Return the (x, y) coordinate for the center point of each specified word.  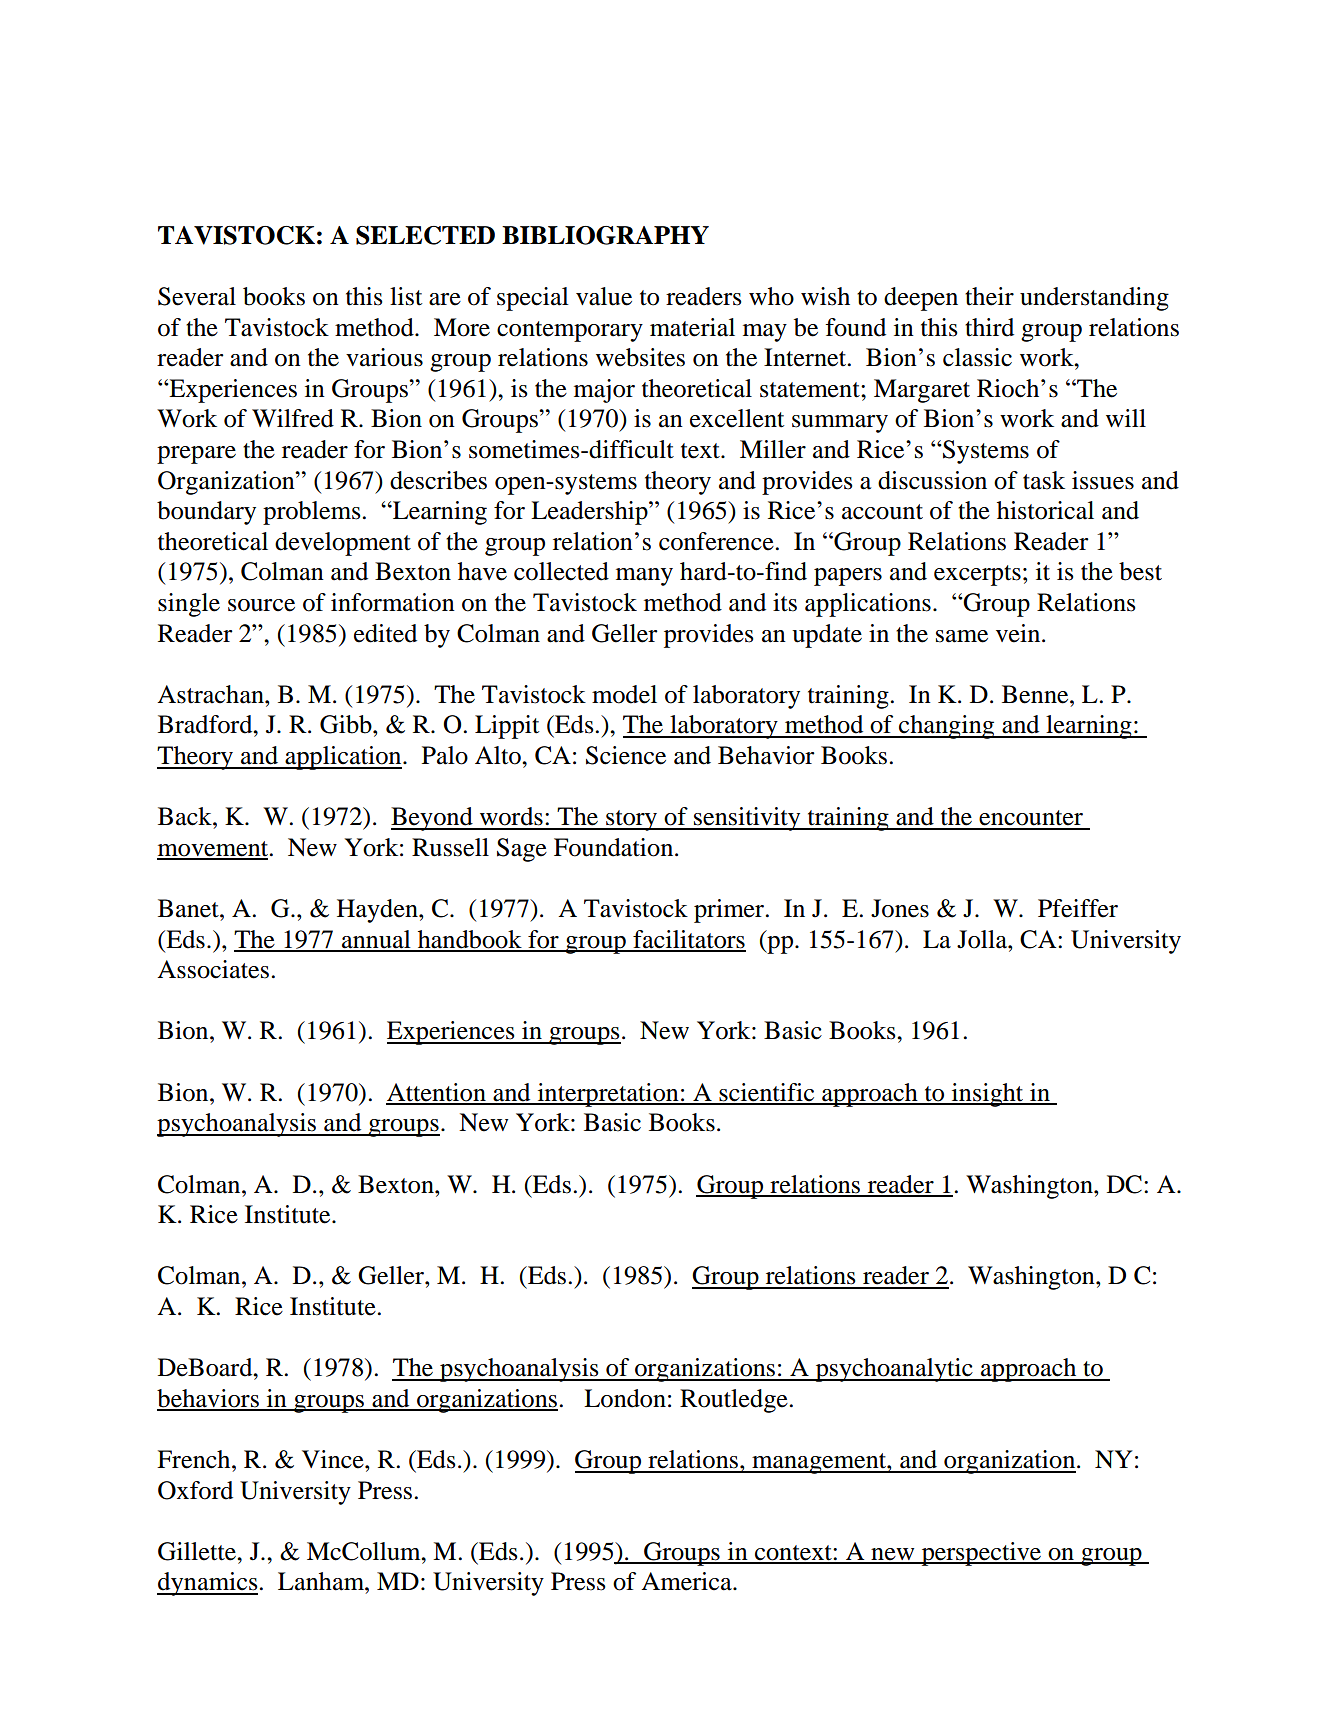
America (687, 1581)
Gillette (198, 1551)
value (604, 296)
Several (197, 296)
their (989, 296)
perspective (981, 1554)
